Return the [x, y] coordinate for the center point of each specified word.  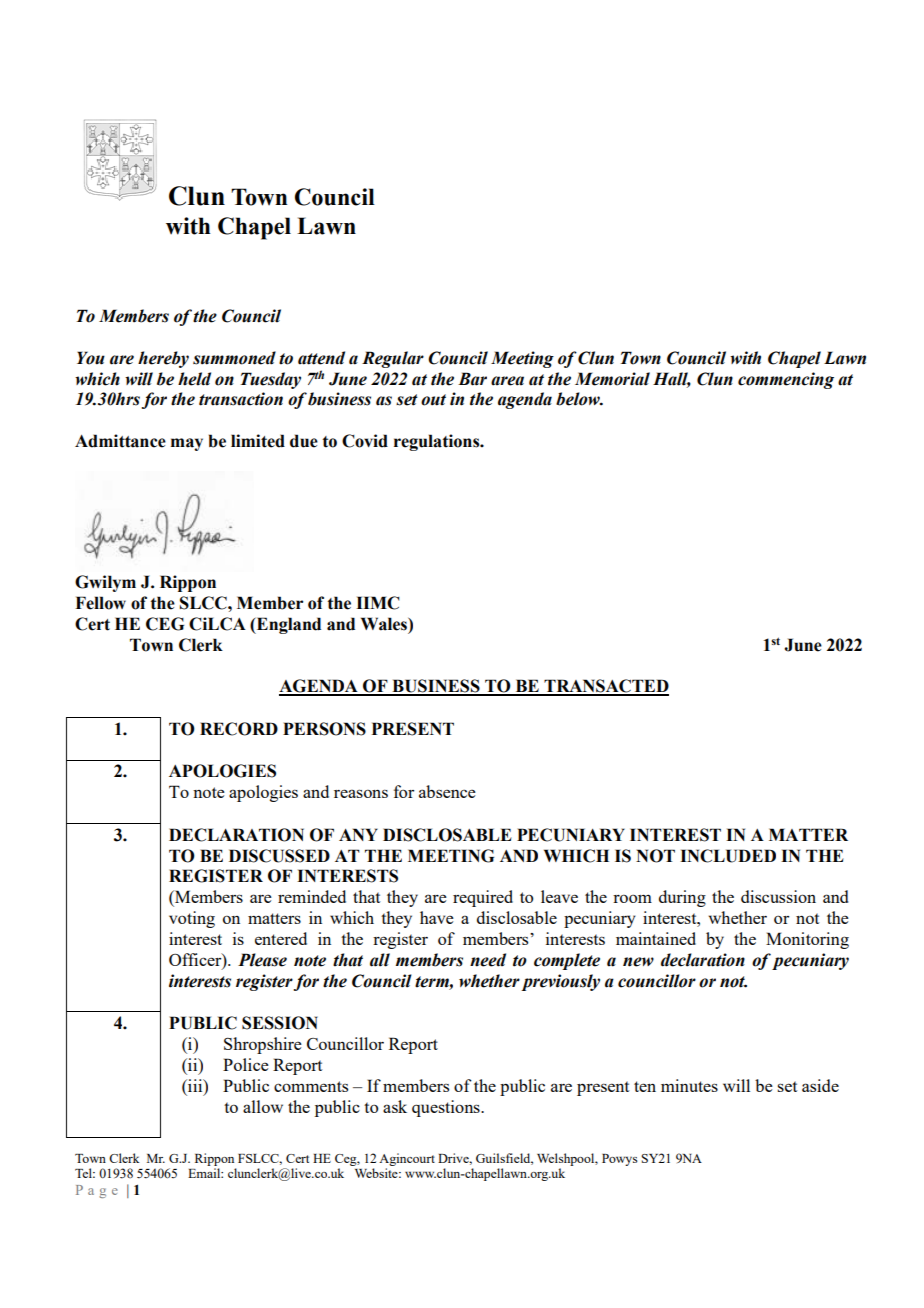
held [194, 379]
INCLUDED [728, 856]
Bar [472, 379]
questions [447, 1108]
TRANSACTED [606, 687]
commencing [786, 380]
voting [192, 919]
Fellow [100, 603]
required [483, 898]
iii [195, 1085]
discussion [778, 896]
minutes [689, 1085]
